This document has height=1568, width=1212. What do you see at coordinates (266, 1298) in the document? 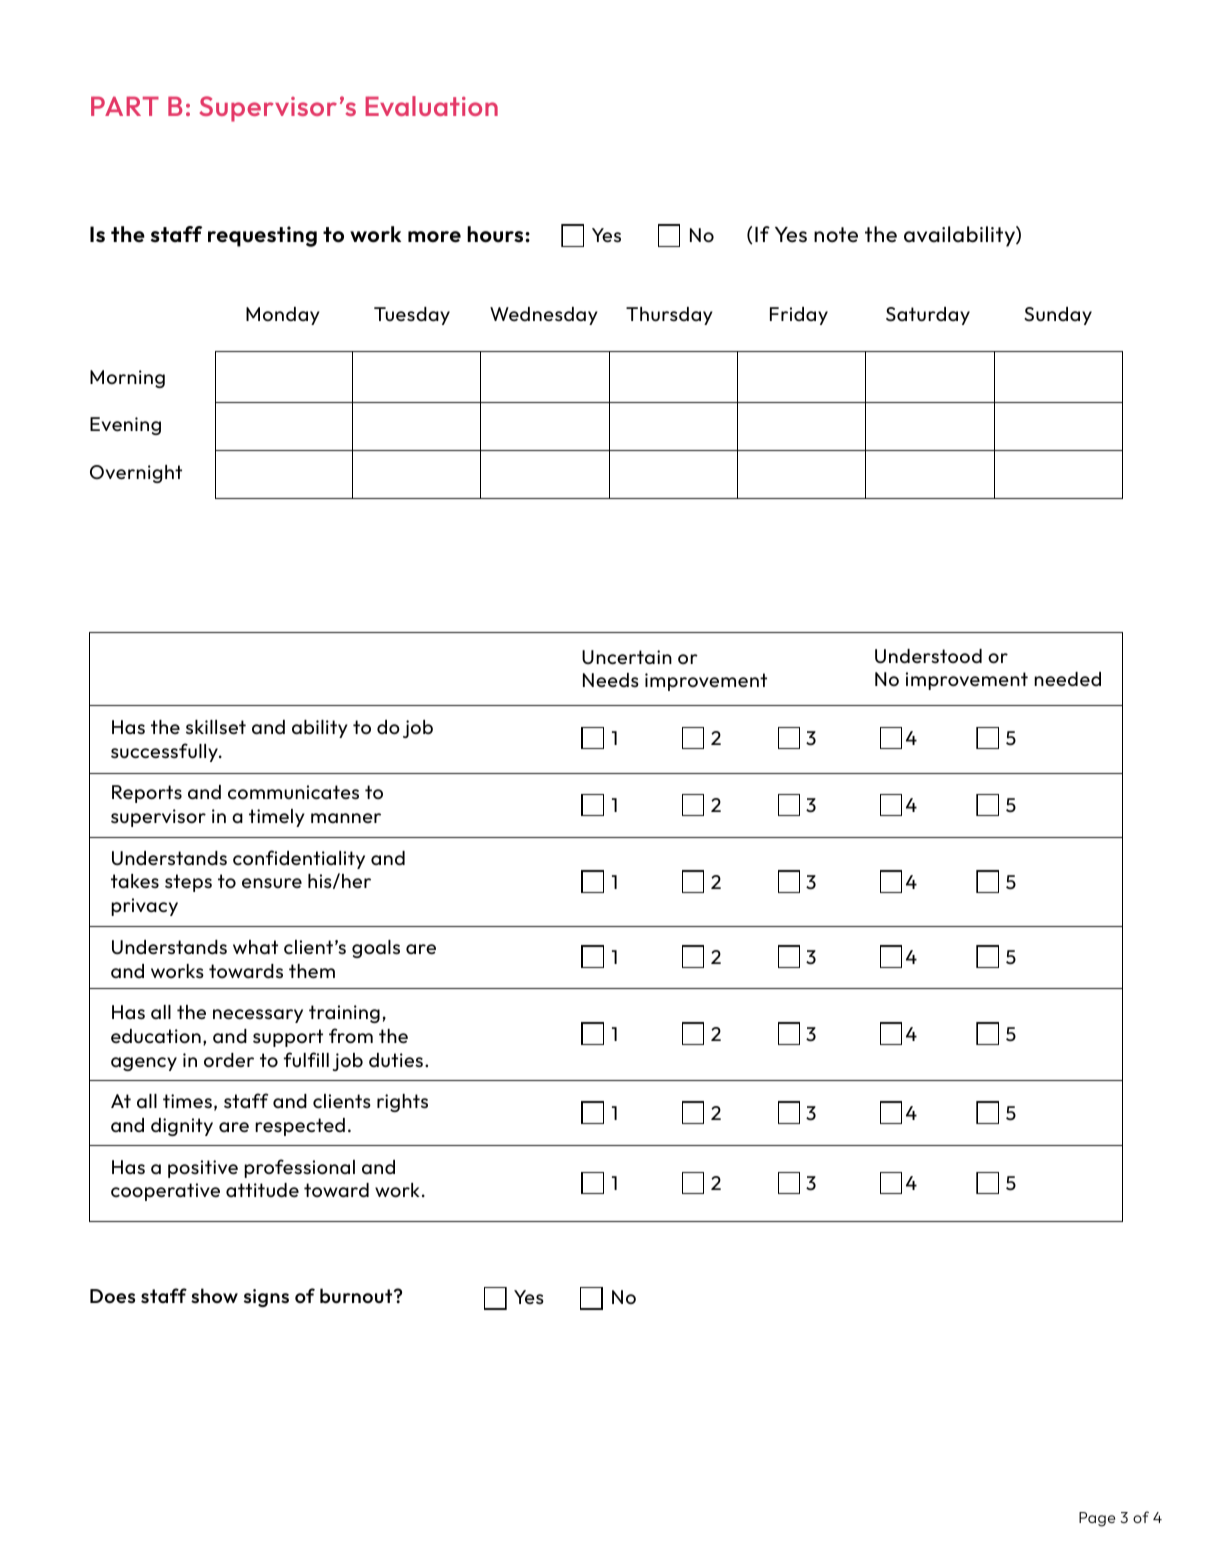
I see `signs` at bounding box center [266, 1298].
